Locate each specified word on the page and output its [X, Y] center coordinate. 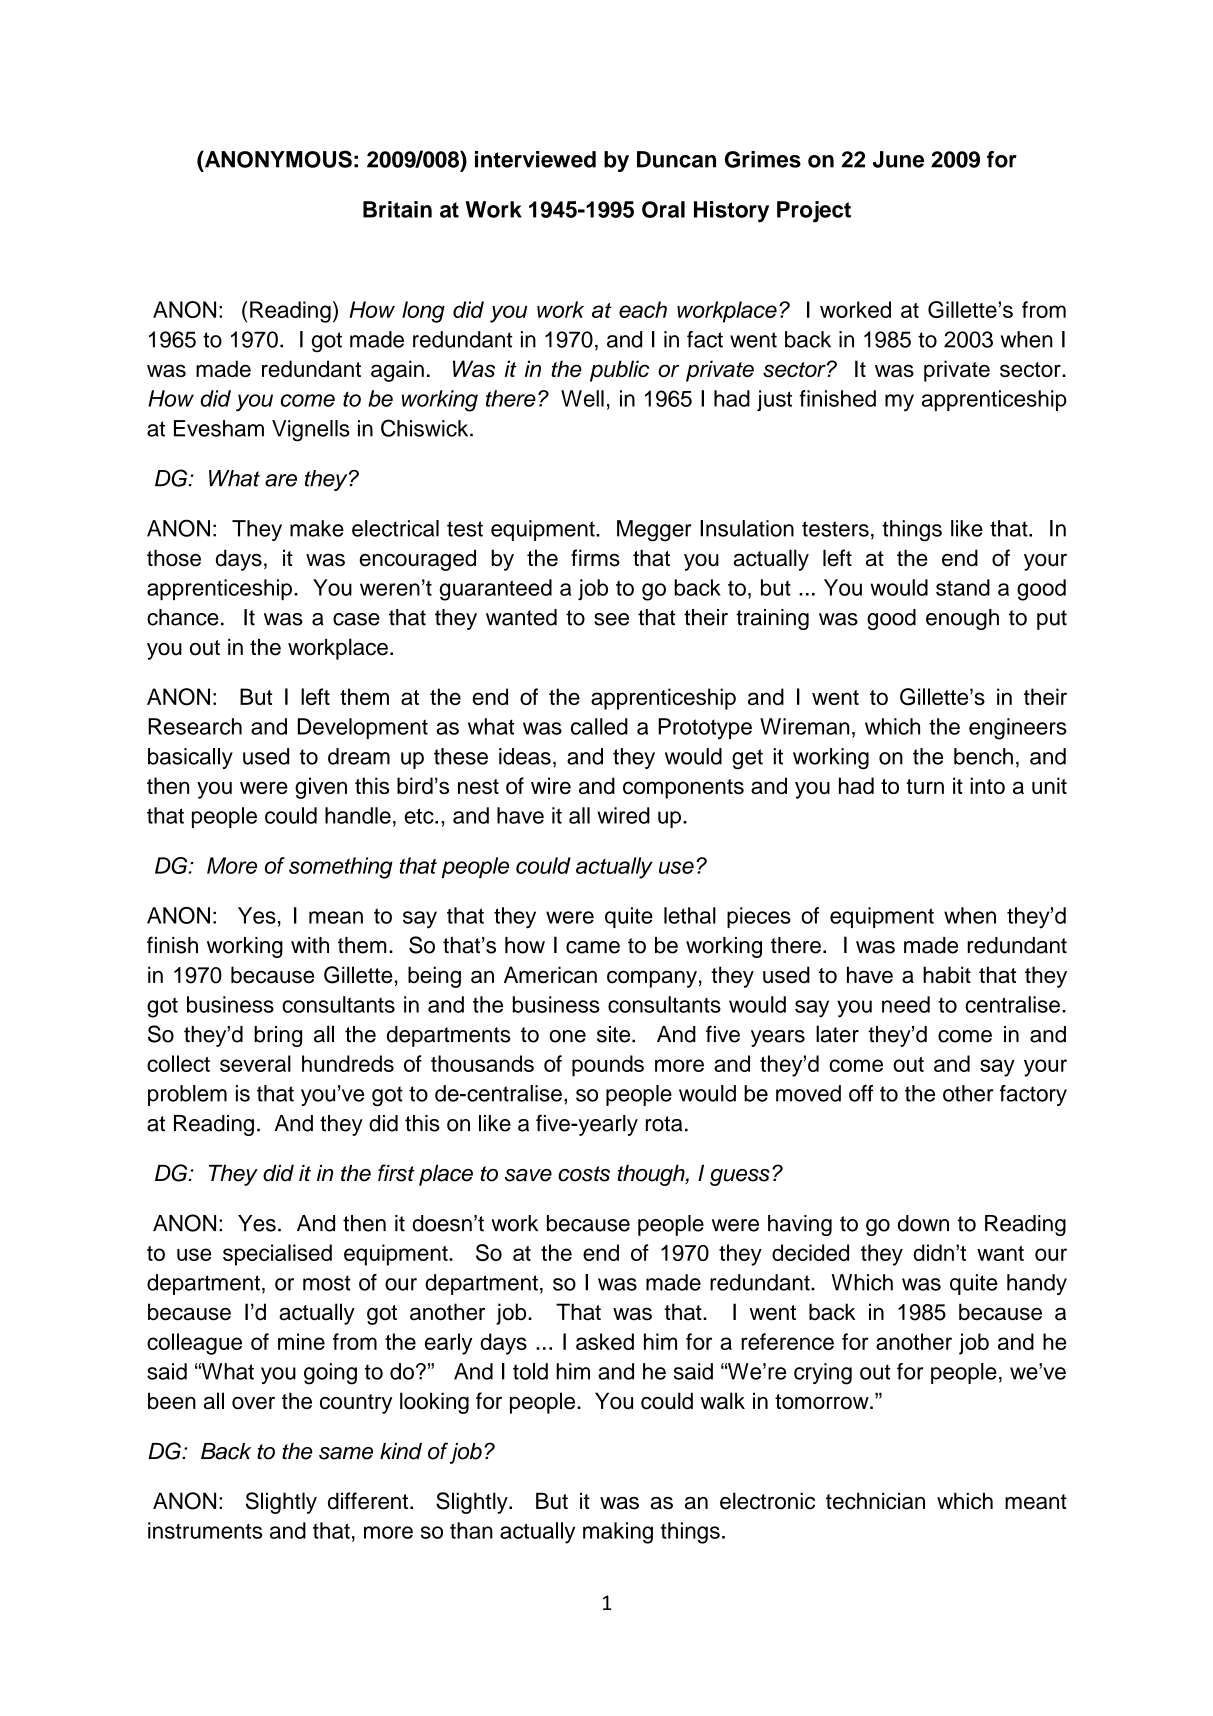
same [346, 1453]
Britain [397, 209]
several [255, 1063]
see [611, 619]
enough [962, 619]
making [618, 1533]
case [356, 619]
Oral [663, 209]
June [898, 159]
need [906, 1004]
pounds [608, 1066]
